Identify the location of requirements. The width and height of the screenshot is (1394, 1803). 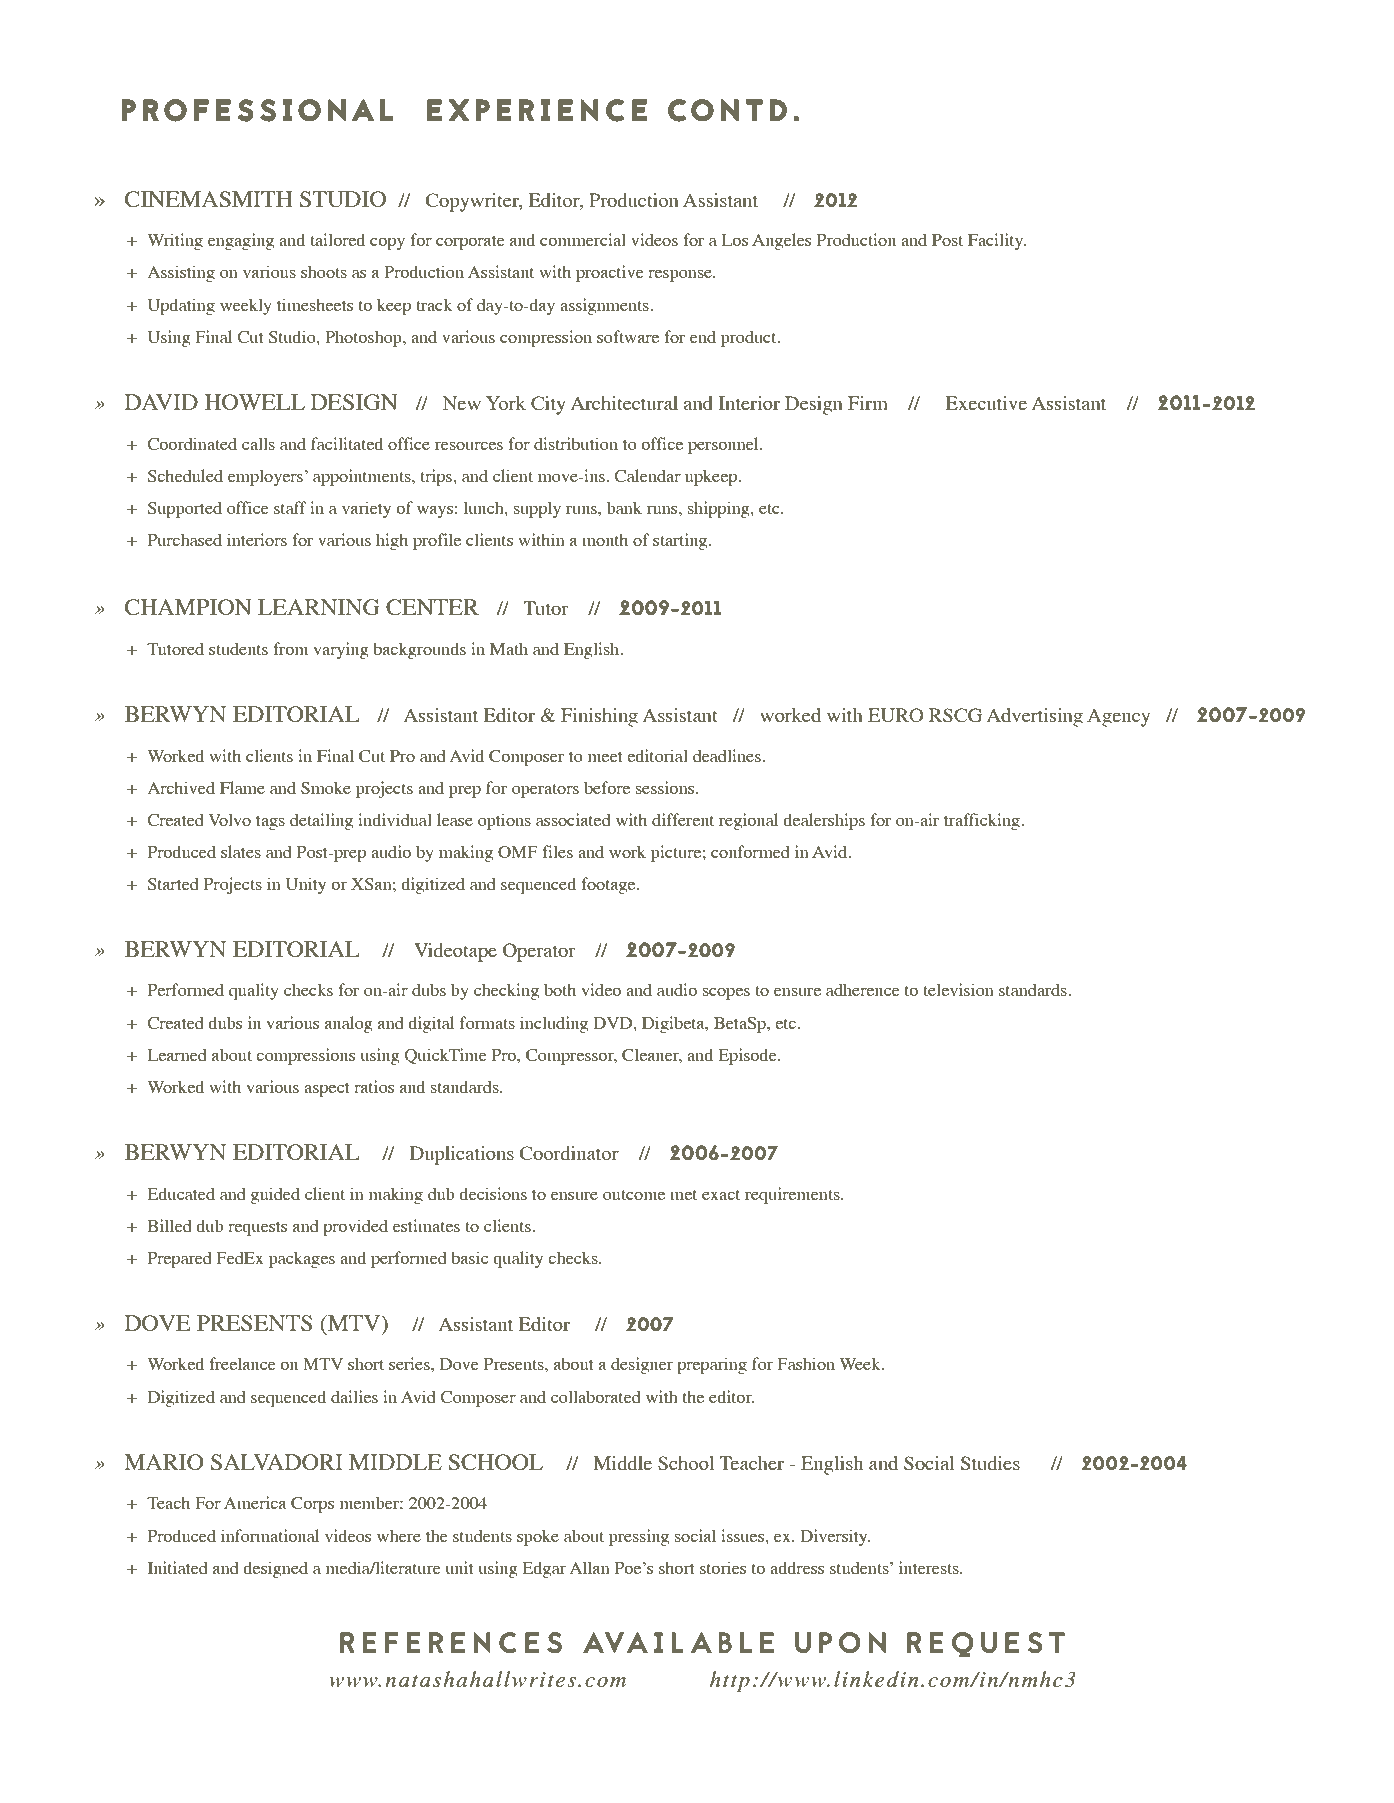
(793, 1195).
